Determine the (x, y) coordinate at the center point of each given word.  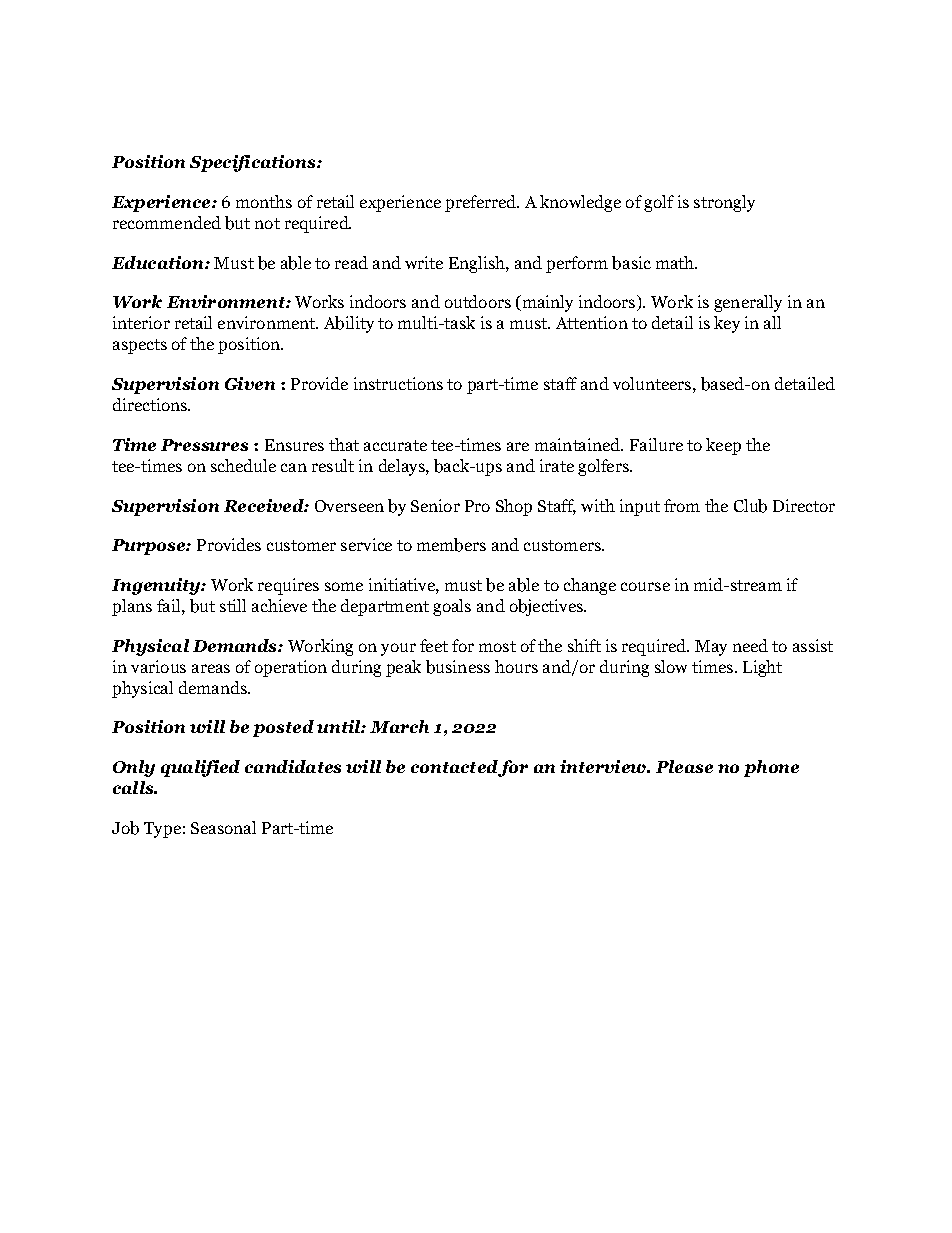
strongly (724, 203)
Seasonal (223, 827)
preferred (481, 203)
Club (750, 506)
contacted (454, 766)
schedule (243, 465)
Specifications (254, 163)
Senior (435, 505)
